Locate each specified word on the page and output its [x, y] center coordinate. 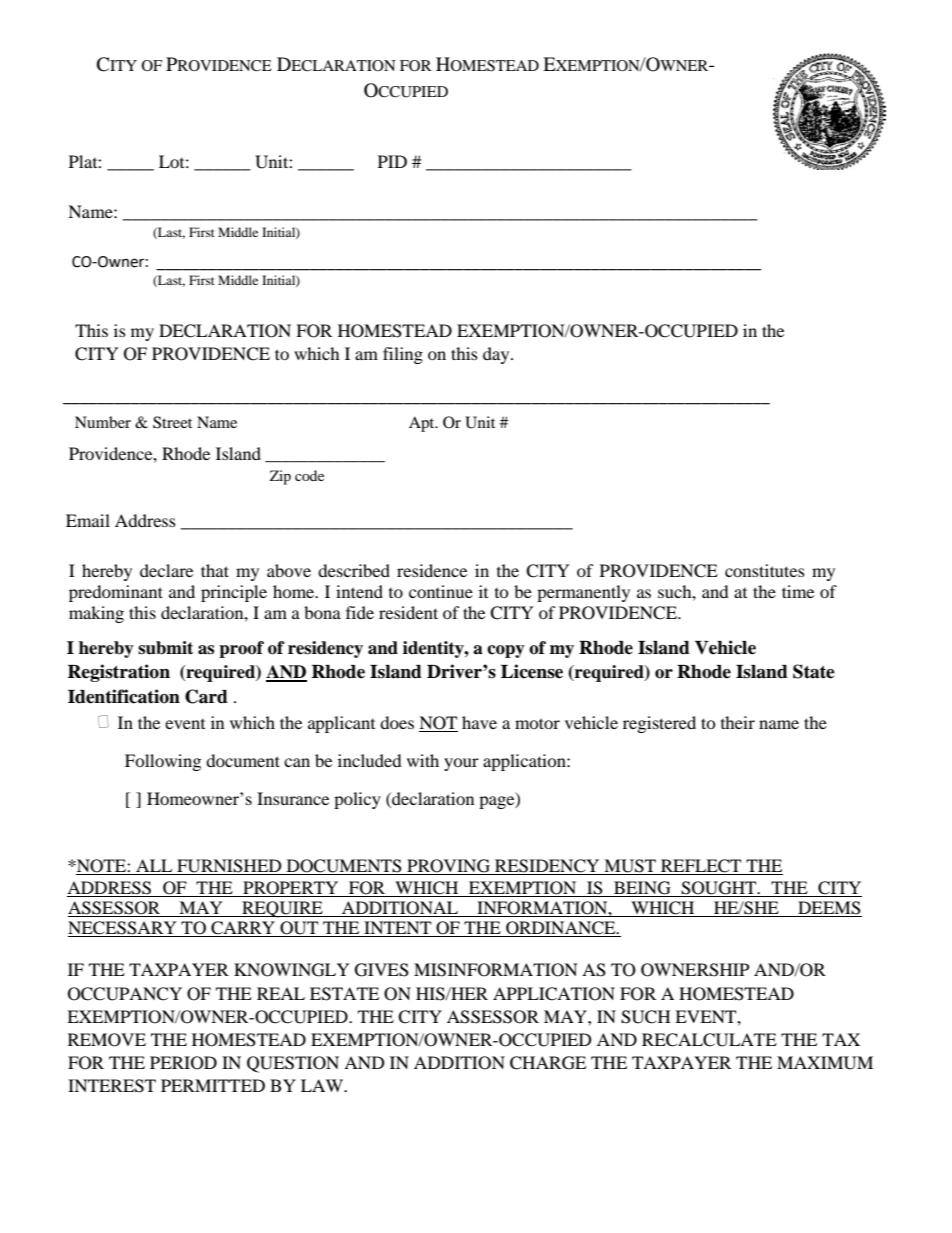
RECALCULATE [709, 1040]
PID [392, 161]
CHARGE [548, 1063]
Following [163, 762]
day [497, 355]
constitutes [765, 570]
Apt [423, 424]
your [461, 764]
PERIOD [183, 1063]
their [738, 722]
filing [403, 355]
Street [172, 422]
